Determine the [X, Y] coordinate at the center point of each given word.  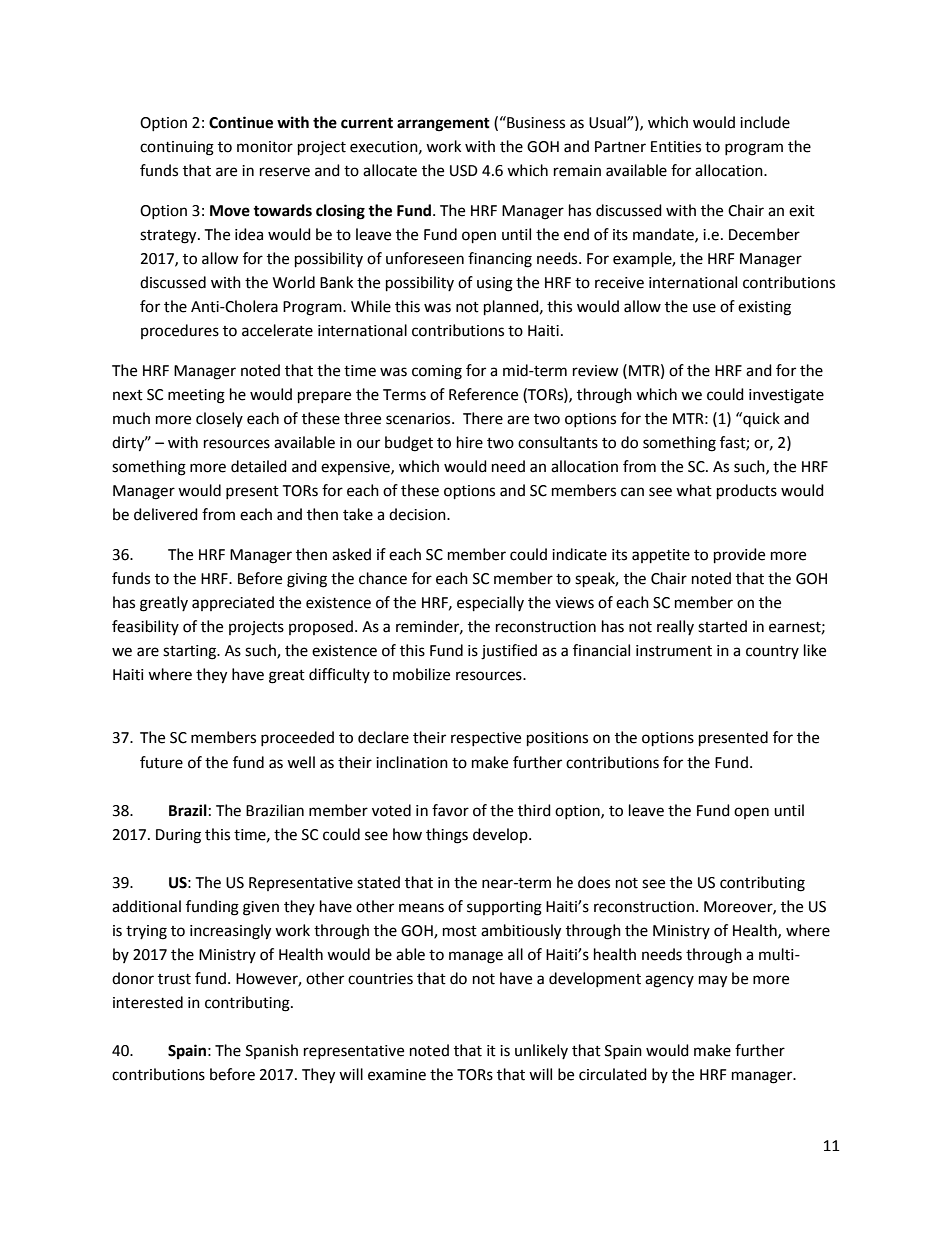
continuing [177, 148]
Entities [676, 147]
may [713, 981]
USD [464, 171]
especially [490, 604]
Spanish [272, 1051]
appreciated [233, 603]
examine [397, 1075]
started [722, 626]
